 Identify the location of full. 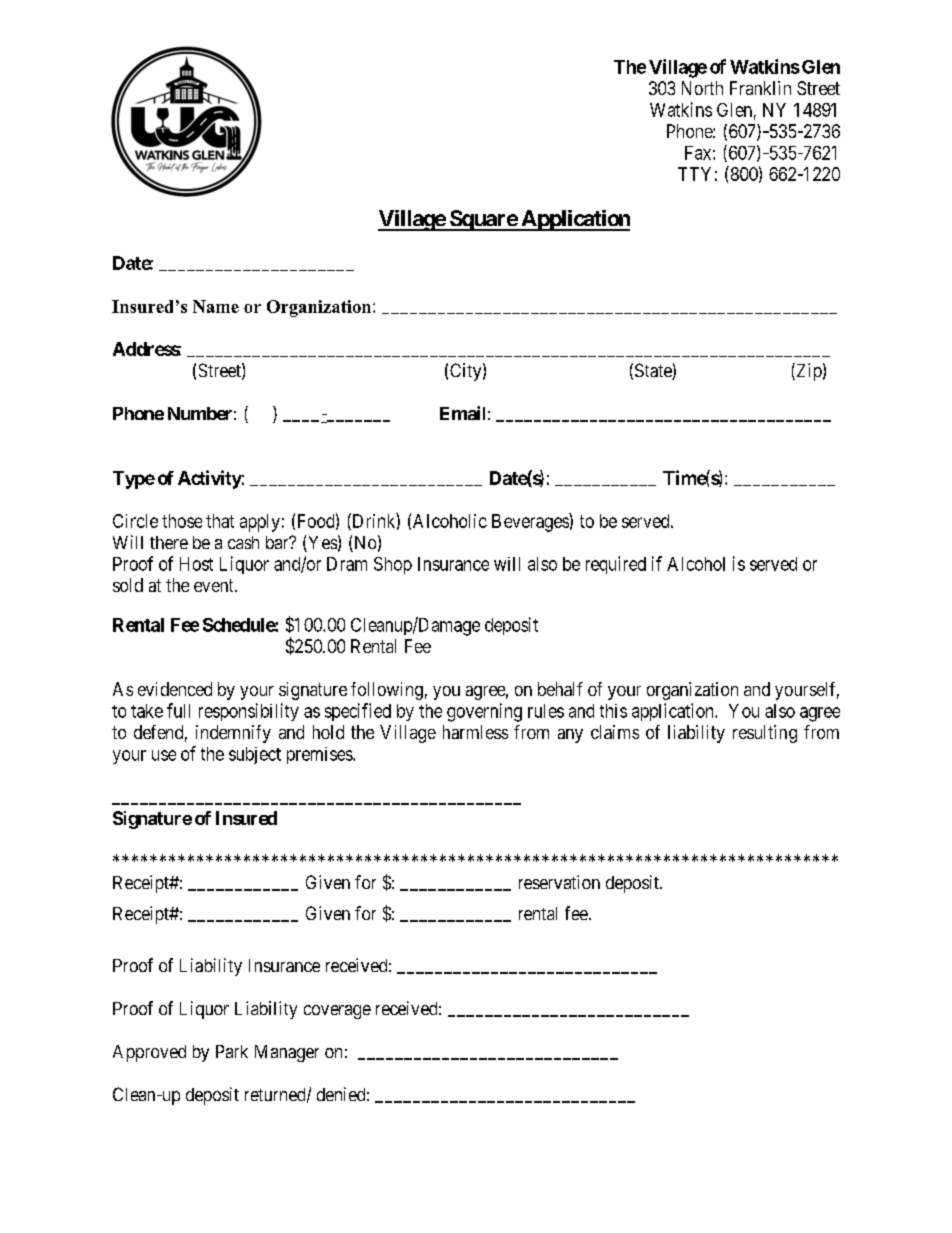
(178, 710).
